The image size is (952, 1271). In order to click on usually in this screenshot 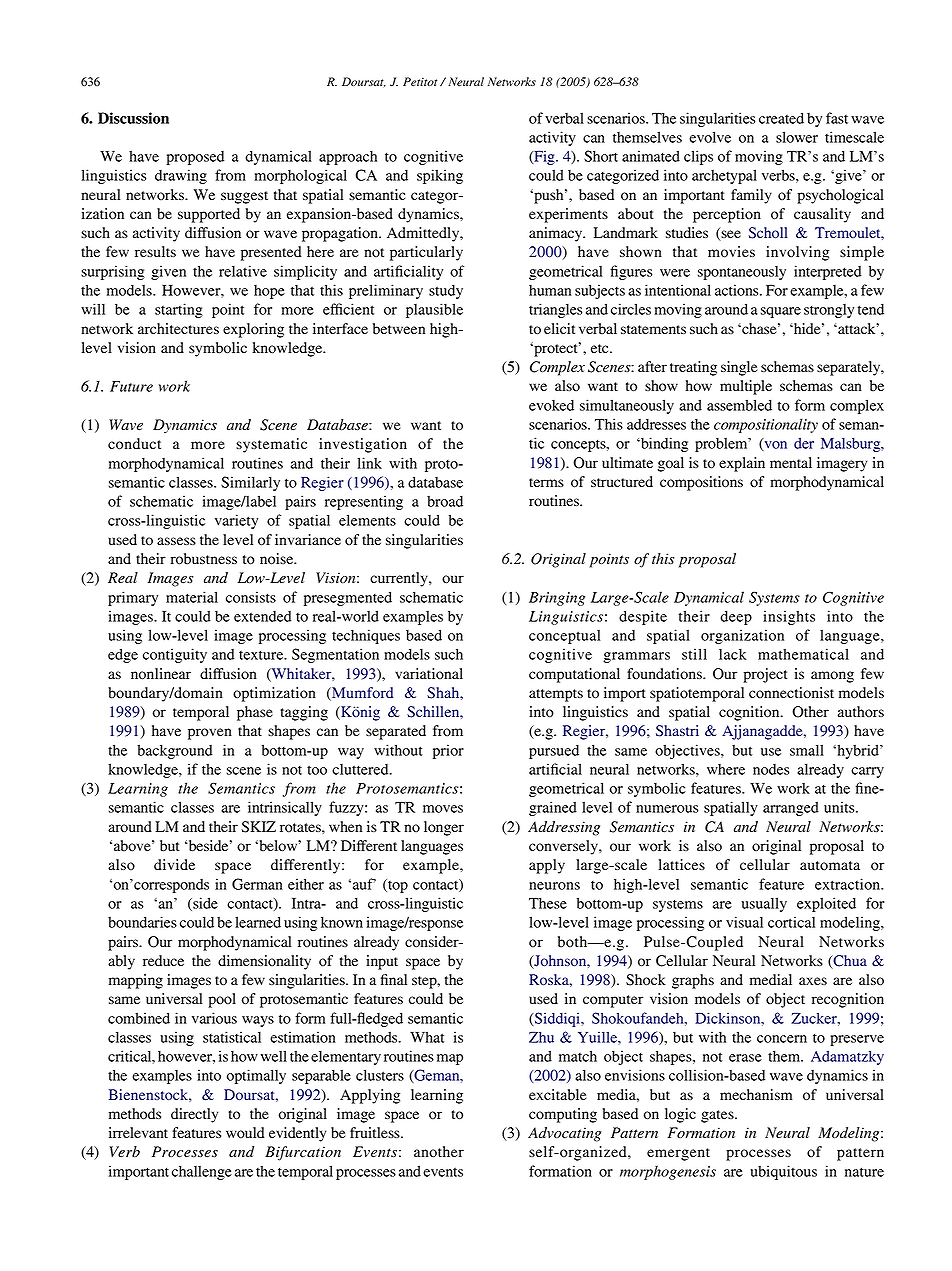, I will do `click(764, 904)`.
